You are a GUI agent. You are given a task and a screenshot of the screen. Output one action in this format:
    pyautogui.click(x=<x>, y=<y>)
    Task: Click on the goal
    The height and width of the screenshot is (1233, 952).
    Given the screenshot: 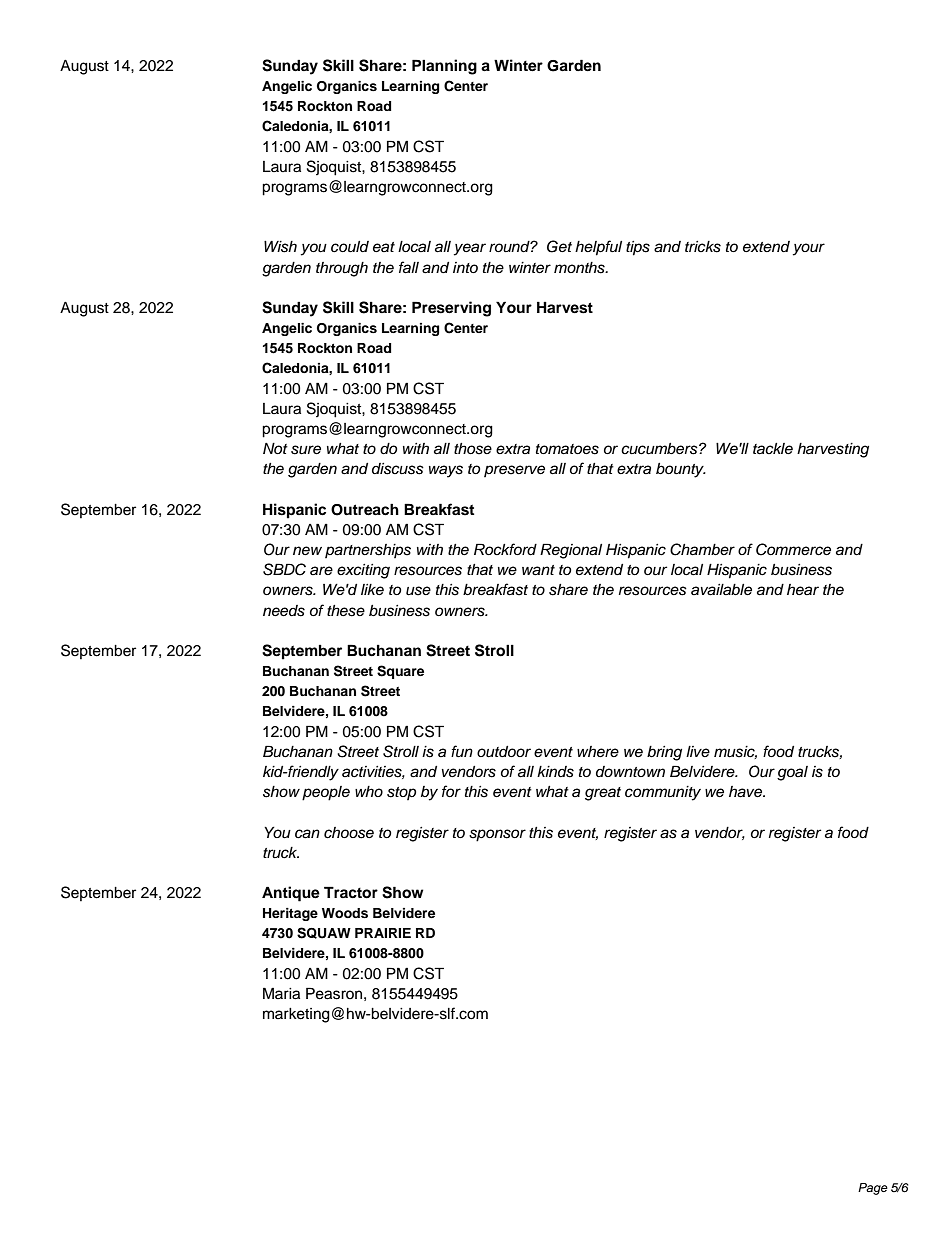 What is the action you would take?
    pyautogui.click(x=792, y=773)
